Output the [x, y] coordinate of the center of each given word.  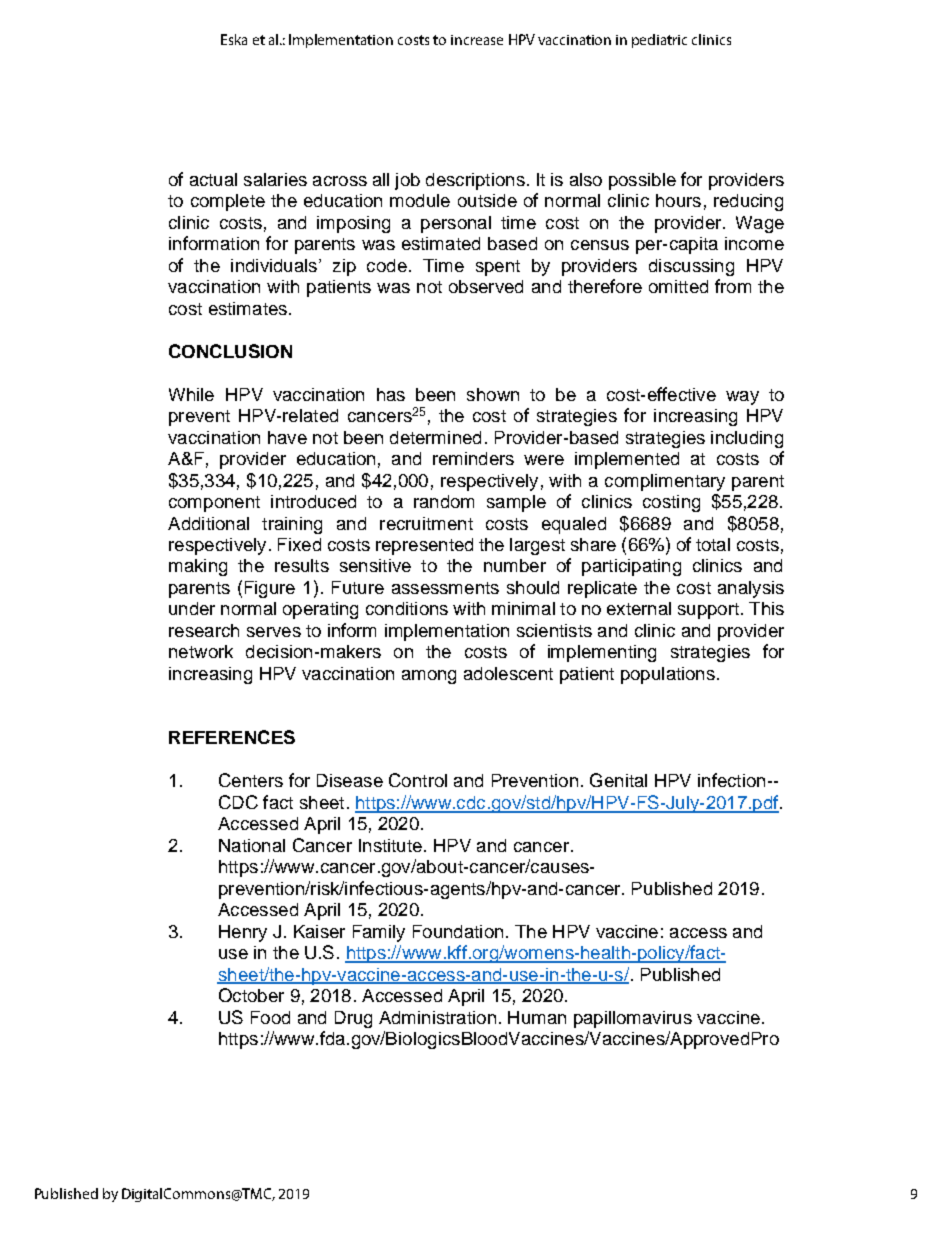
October [251, 995]
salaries [275, 179]
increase [477, 40]
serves [274, 632]
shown [493, 394]
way [742, 398]
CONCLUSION [230, 351]
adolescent [508, 673]
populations [668, 675]
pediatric [659, 41]
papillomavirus [633, 1019]
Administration [437, 1017]
